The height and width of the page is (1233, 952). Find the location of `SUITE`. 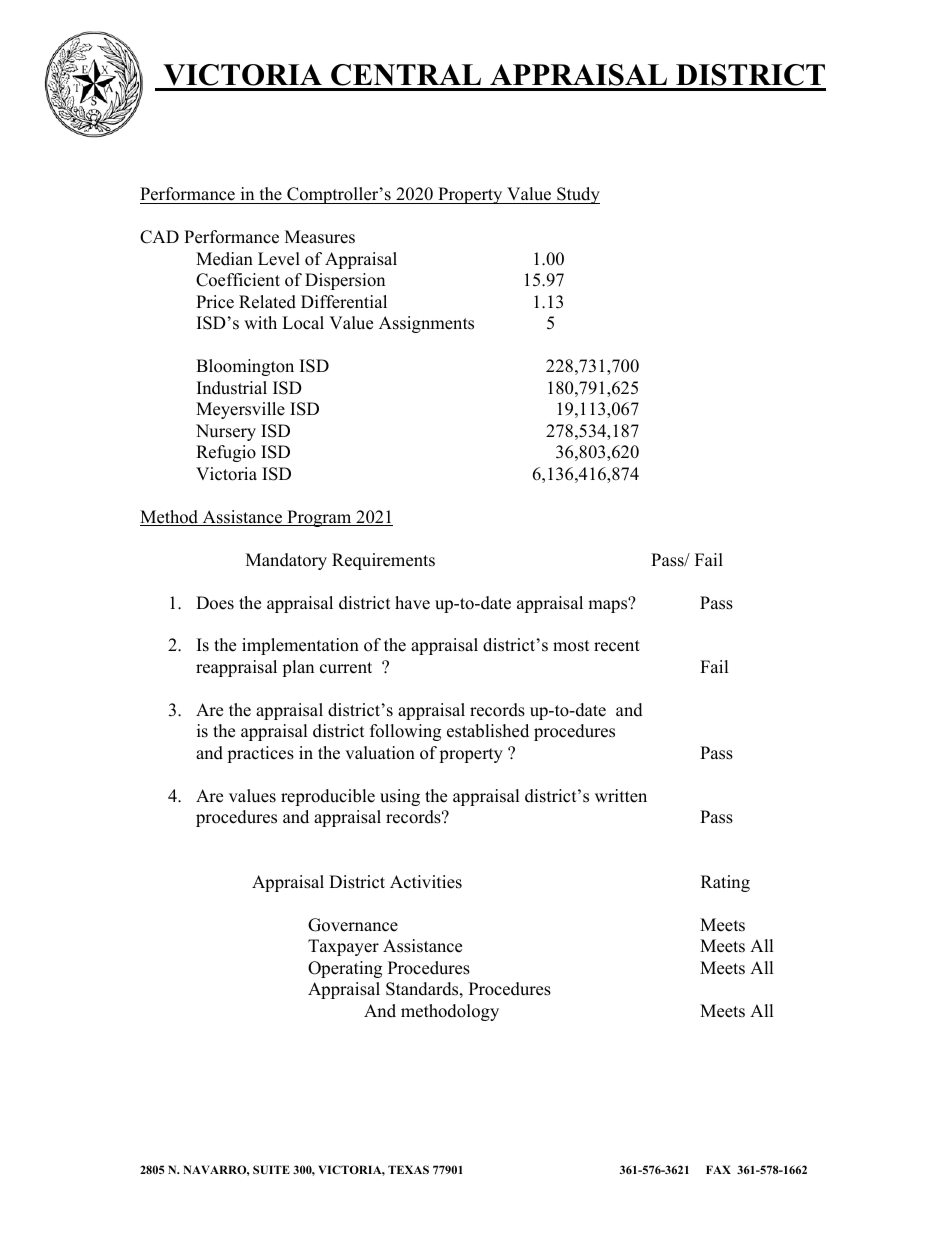

SUITE is located at coordinates (271, 1169).
